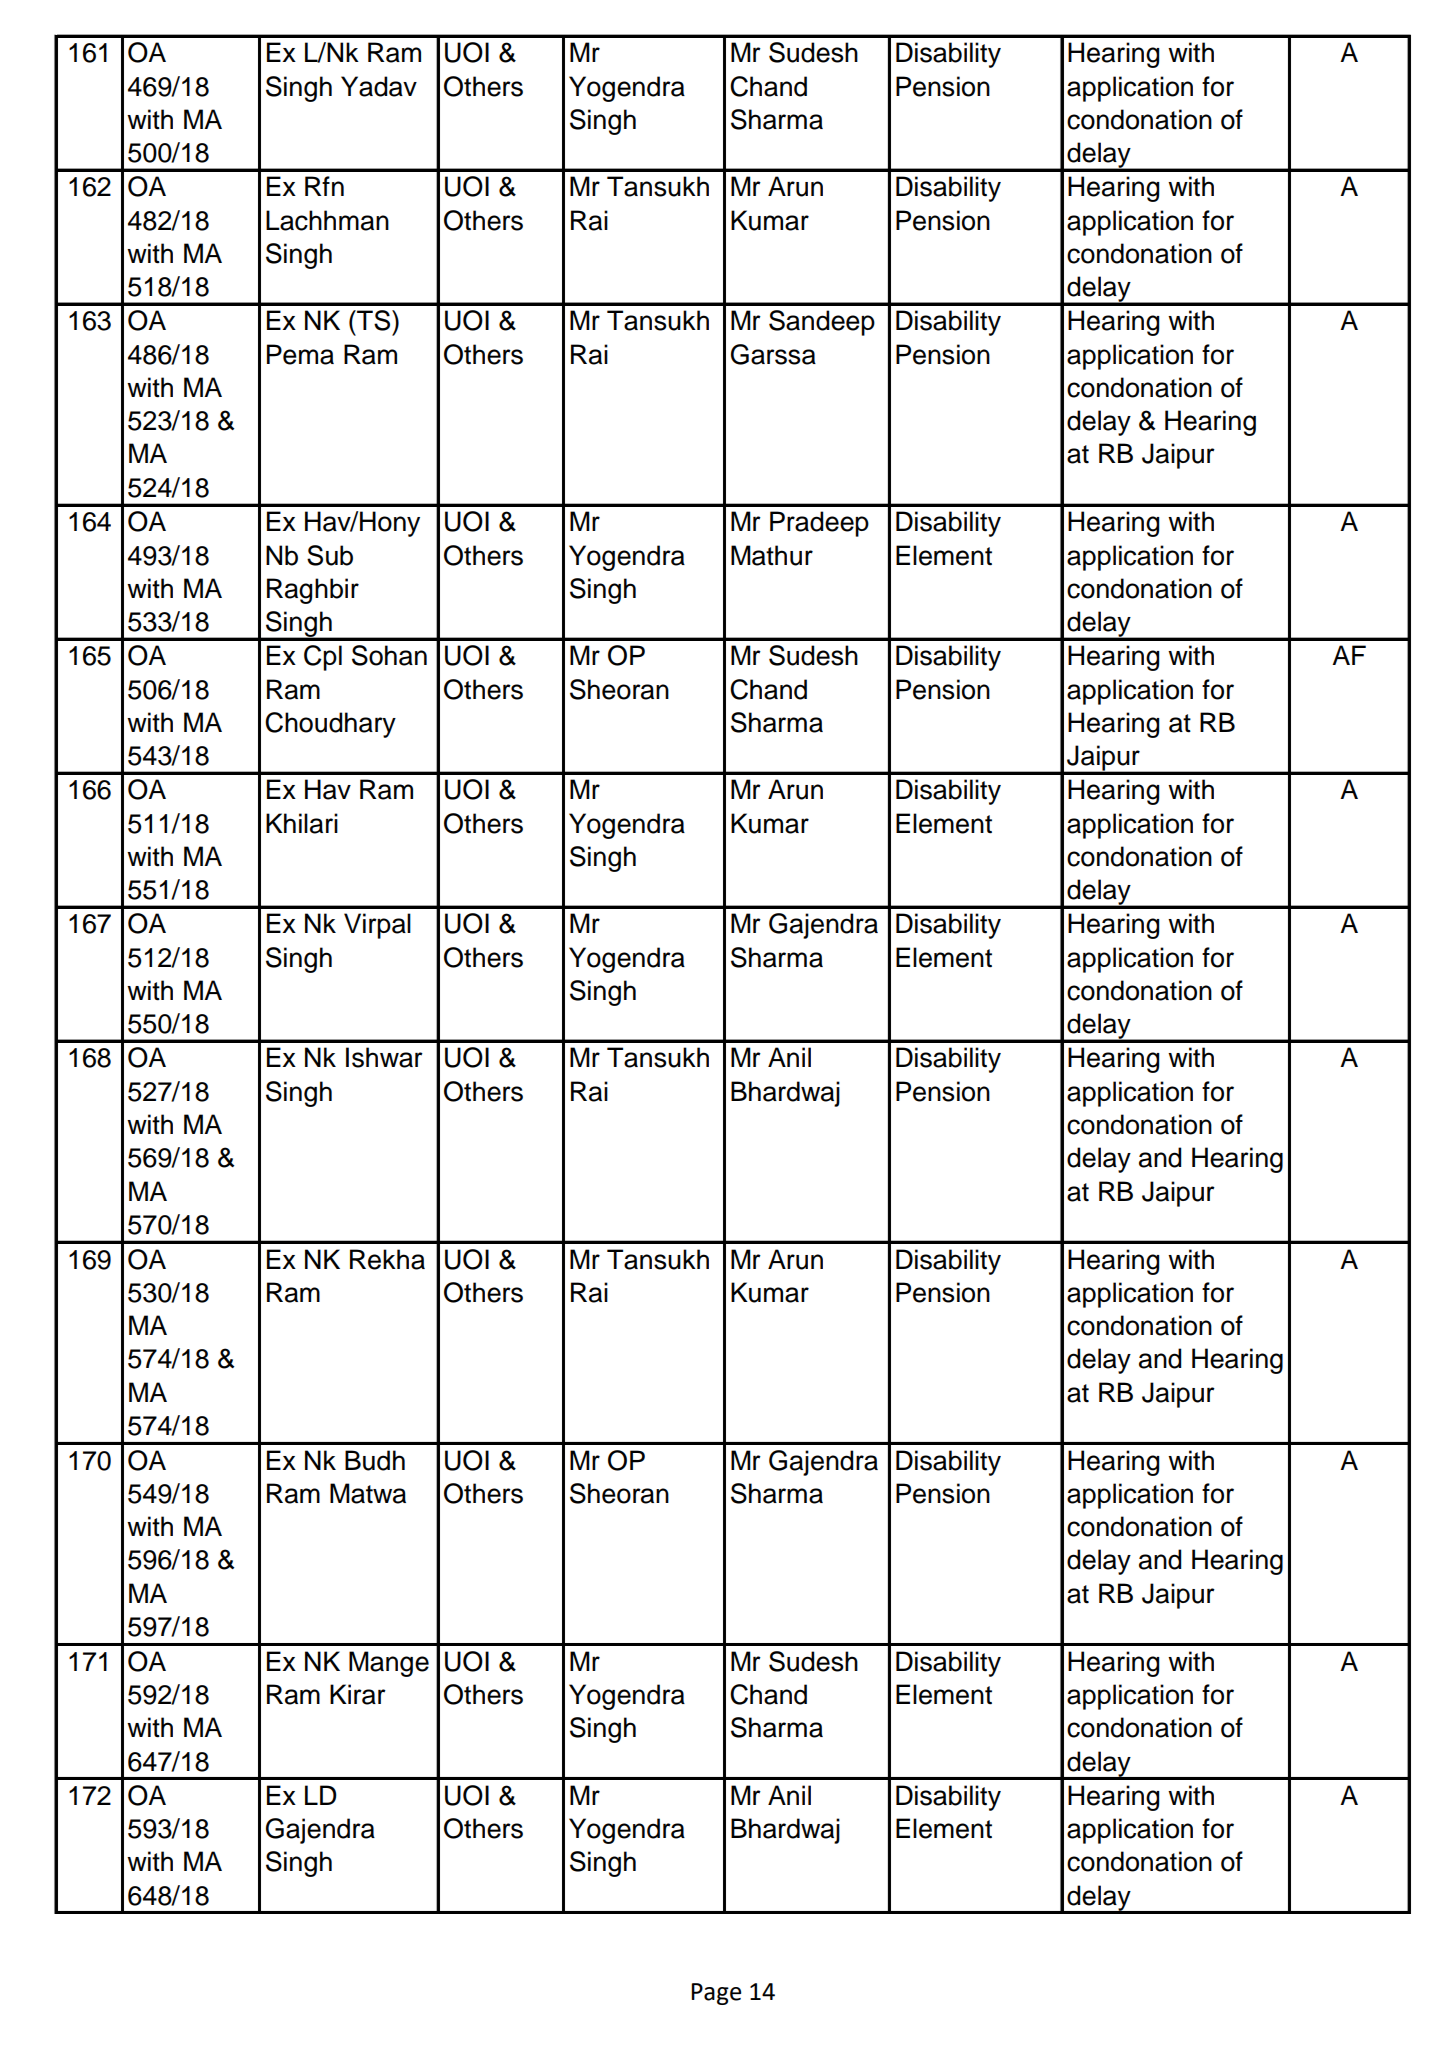  I want to click on Page, so click(716, 1994).
